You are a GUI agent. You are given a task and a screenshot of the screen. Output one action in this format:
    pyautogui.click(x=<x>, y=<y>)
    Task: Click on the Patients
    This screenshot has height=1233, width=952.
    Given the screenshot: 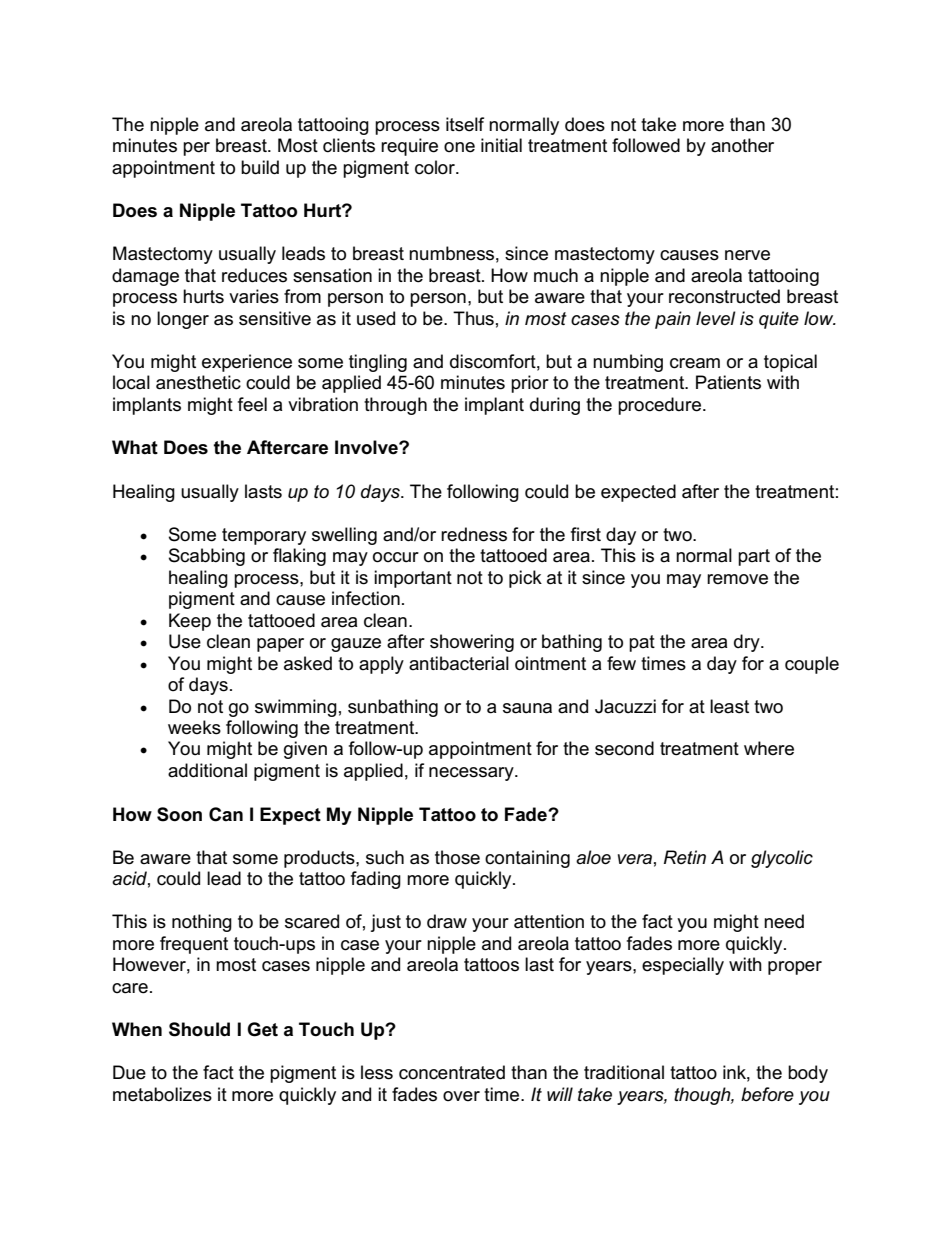 What is the action you would take?
    pyautogui.click(x=728, y=382)
